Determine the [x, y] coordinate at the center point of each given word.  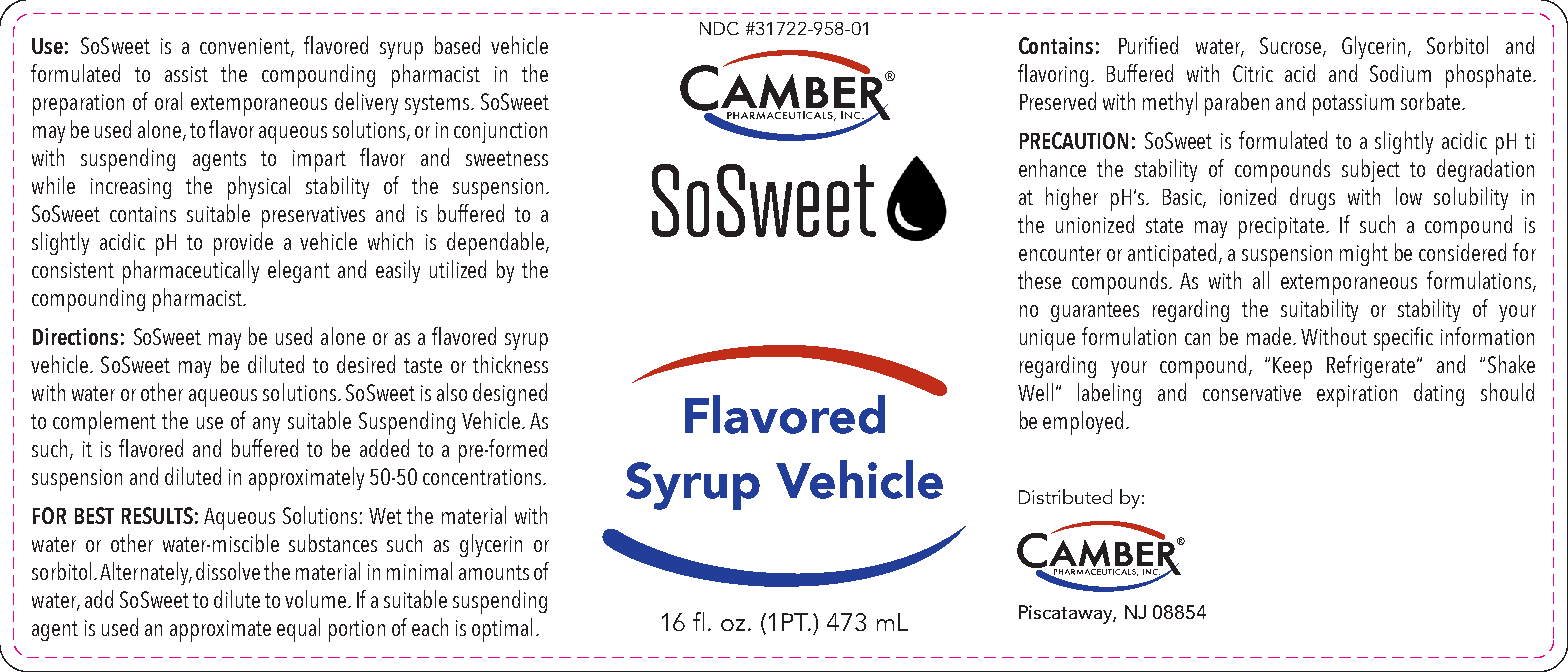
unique [1047, 340]
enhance [1052, 168]
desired [366, 364]
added [384, 448]
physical [259, 188]
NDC [719, 28]
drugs [1312, 198]
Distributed [1065, 496]
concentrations [483, 477]
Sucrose [1290, 45]
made [1270, 336]
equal [298, 630]
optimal [502, 630]
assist [186, 74]
